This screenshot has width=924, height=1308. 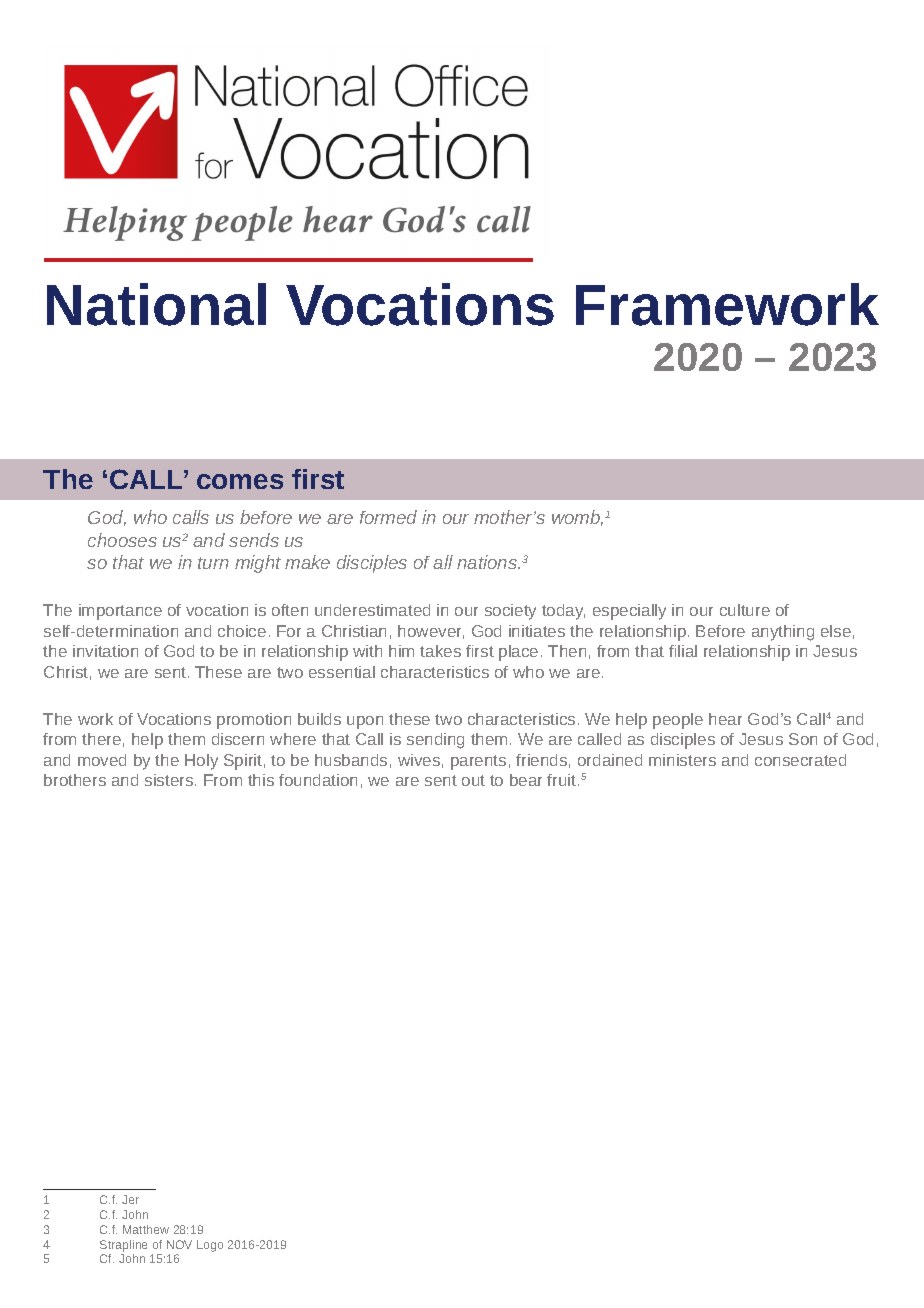 I want to click on consecrated, so click(x=800, y=760).
